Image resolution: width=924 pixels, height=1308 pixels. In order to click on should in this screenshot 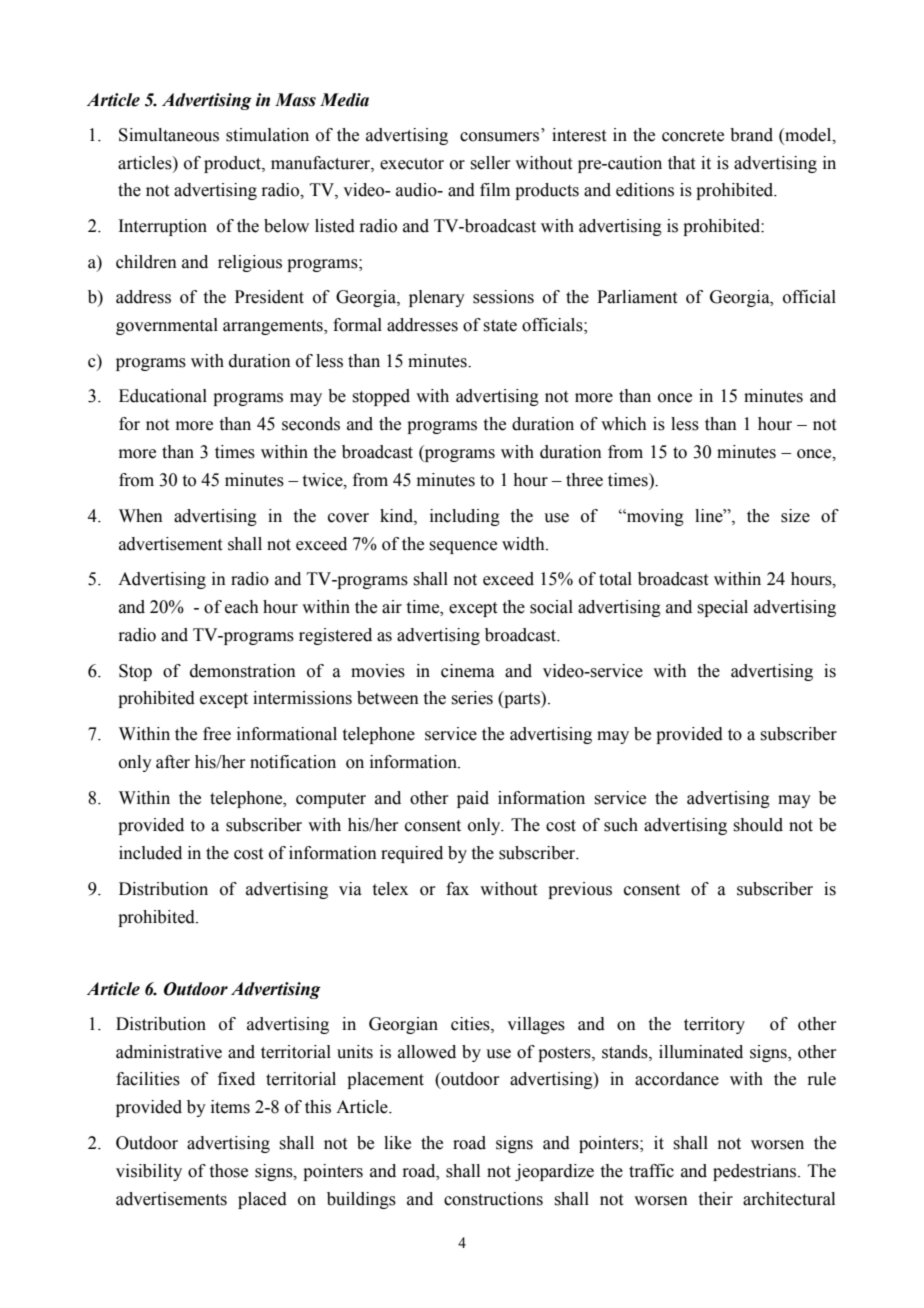, I will do `click(758, 825)`.
